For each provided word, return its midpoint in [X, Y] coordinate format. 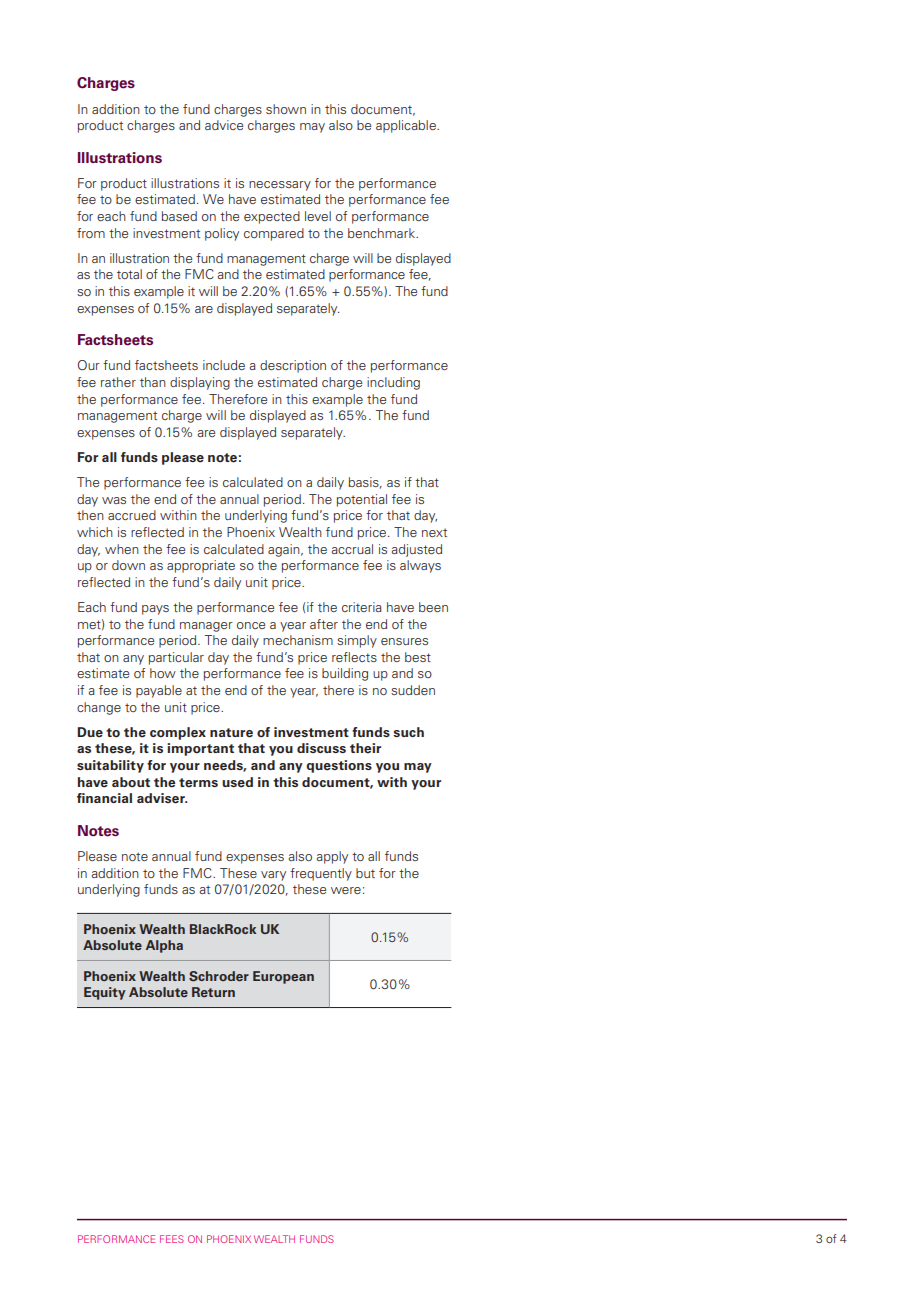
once [251, 625]
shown [286, 109]
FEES [172, 1239]
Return [213, 992]
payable [159, 691]
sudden [413, 690]
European [283, 977]
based [179, 216]
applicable [407, 126]
